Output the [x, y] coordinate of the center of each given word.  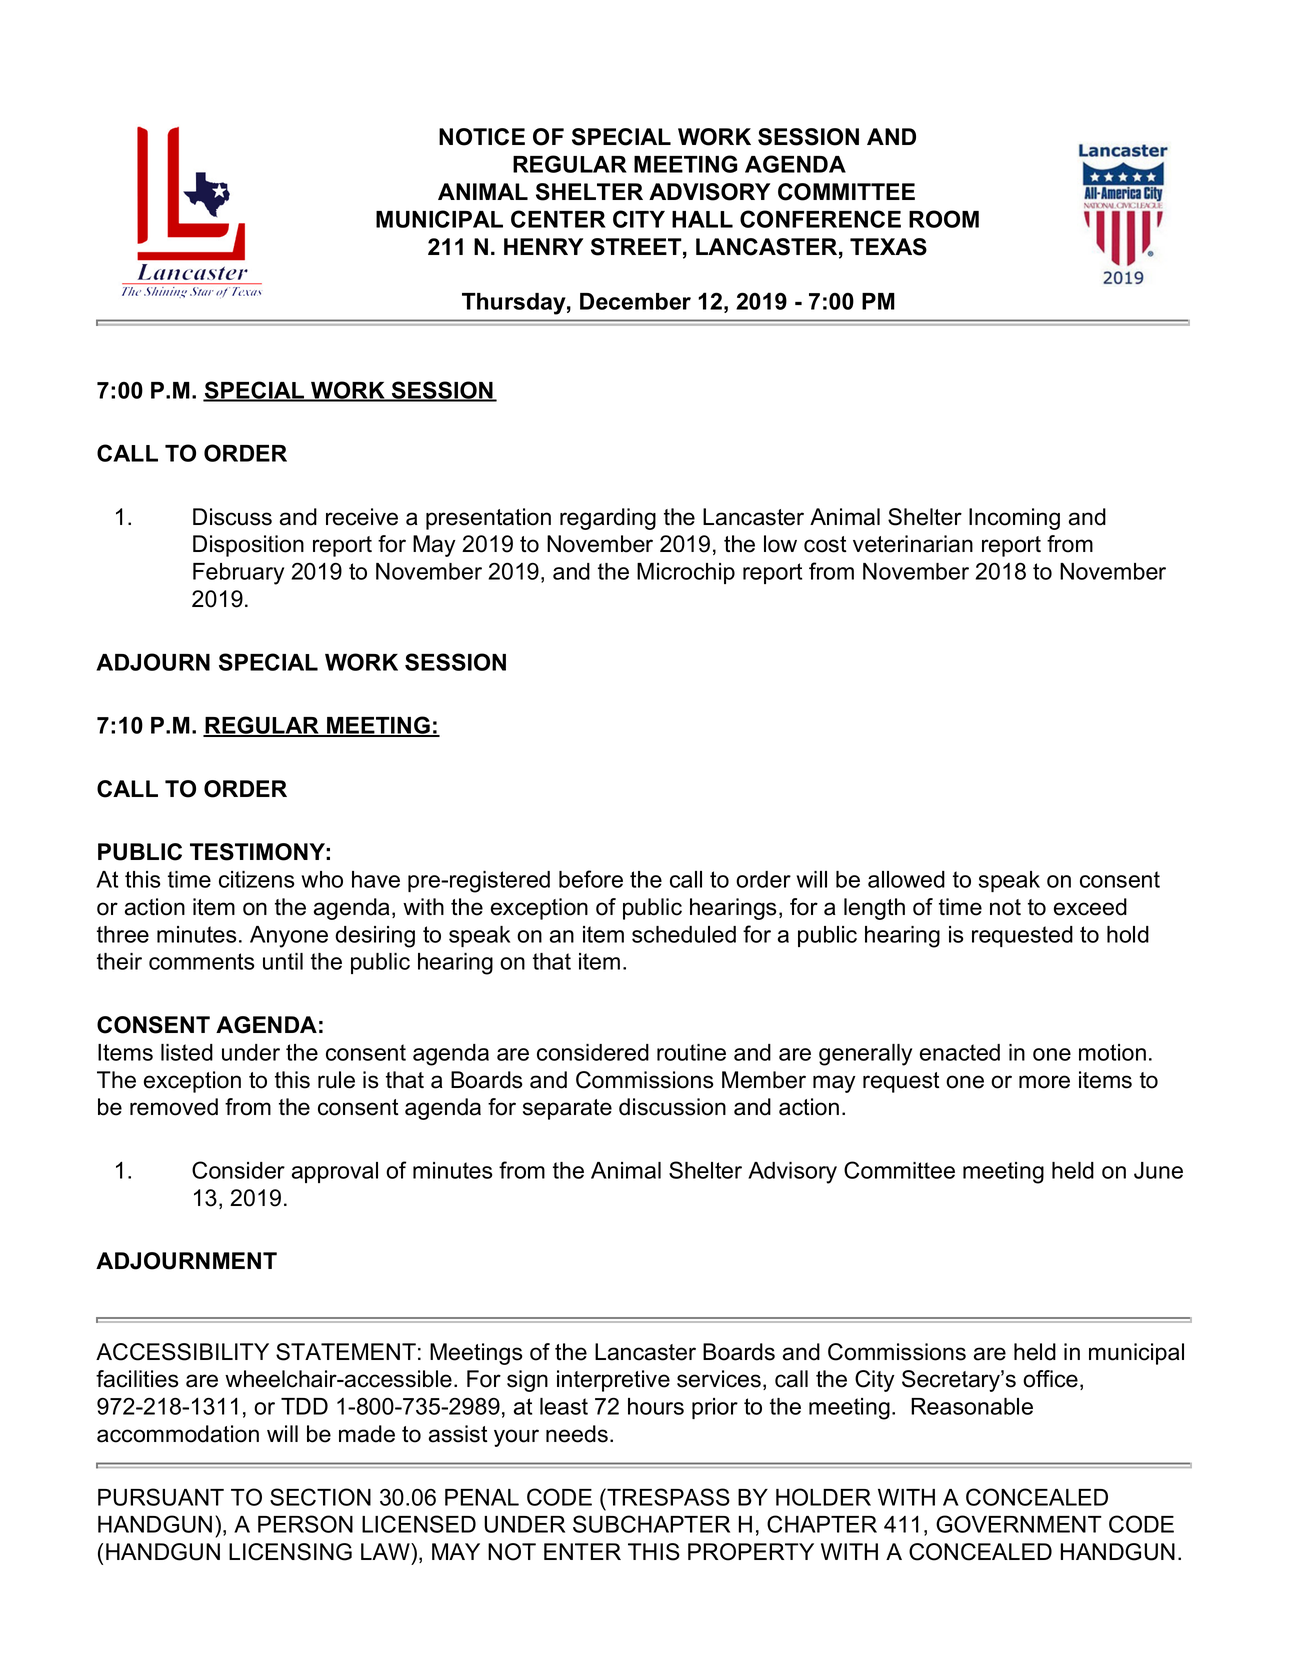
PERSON [305, 1524]
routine [691, 1052]
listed [187, 1052]
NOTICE [482, 137]
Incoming [1014, 519]
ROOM [944, 219]
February [238, 574]
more [1044, 1082]
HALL [702, 219]
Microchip [686, 573]
